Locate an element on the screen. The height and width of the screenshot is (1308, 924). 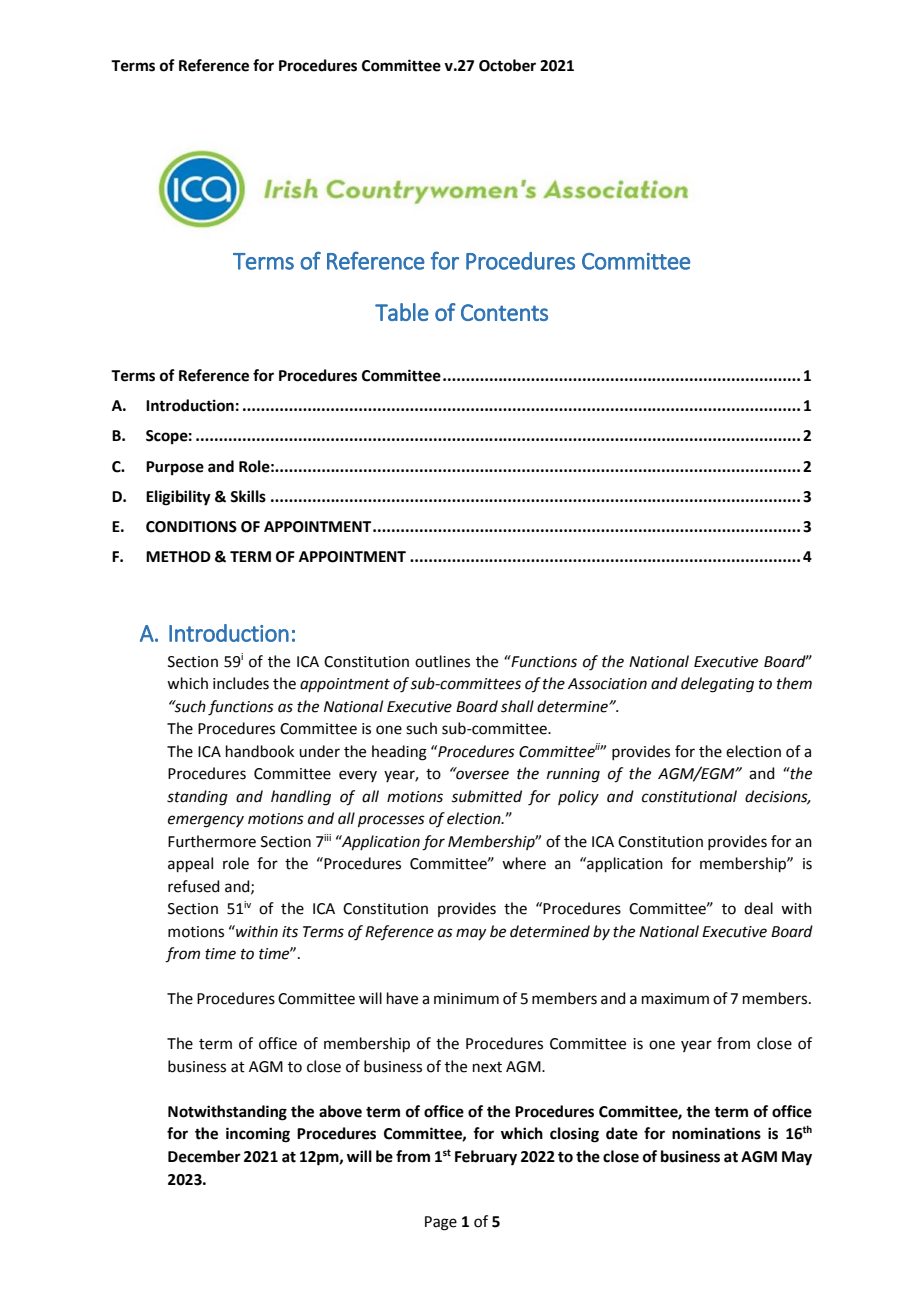
deal is located at coordinates (758, 908).
